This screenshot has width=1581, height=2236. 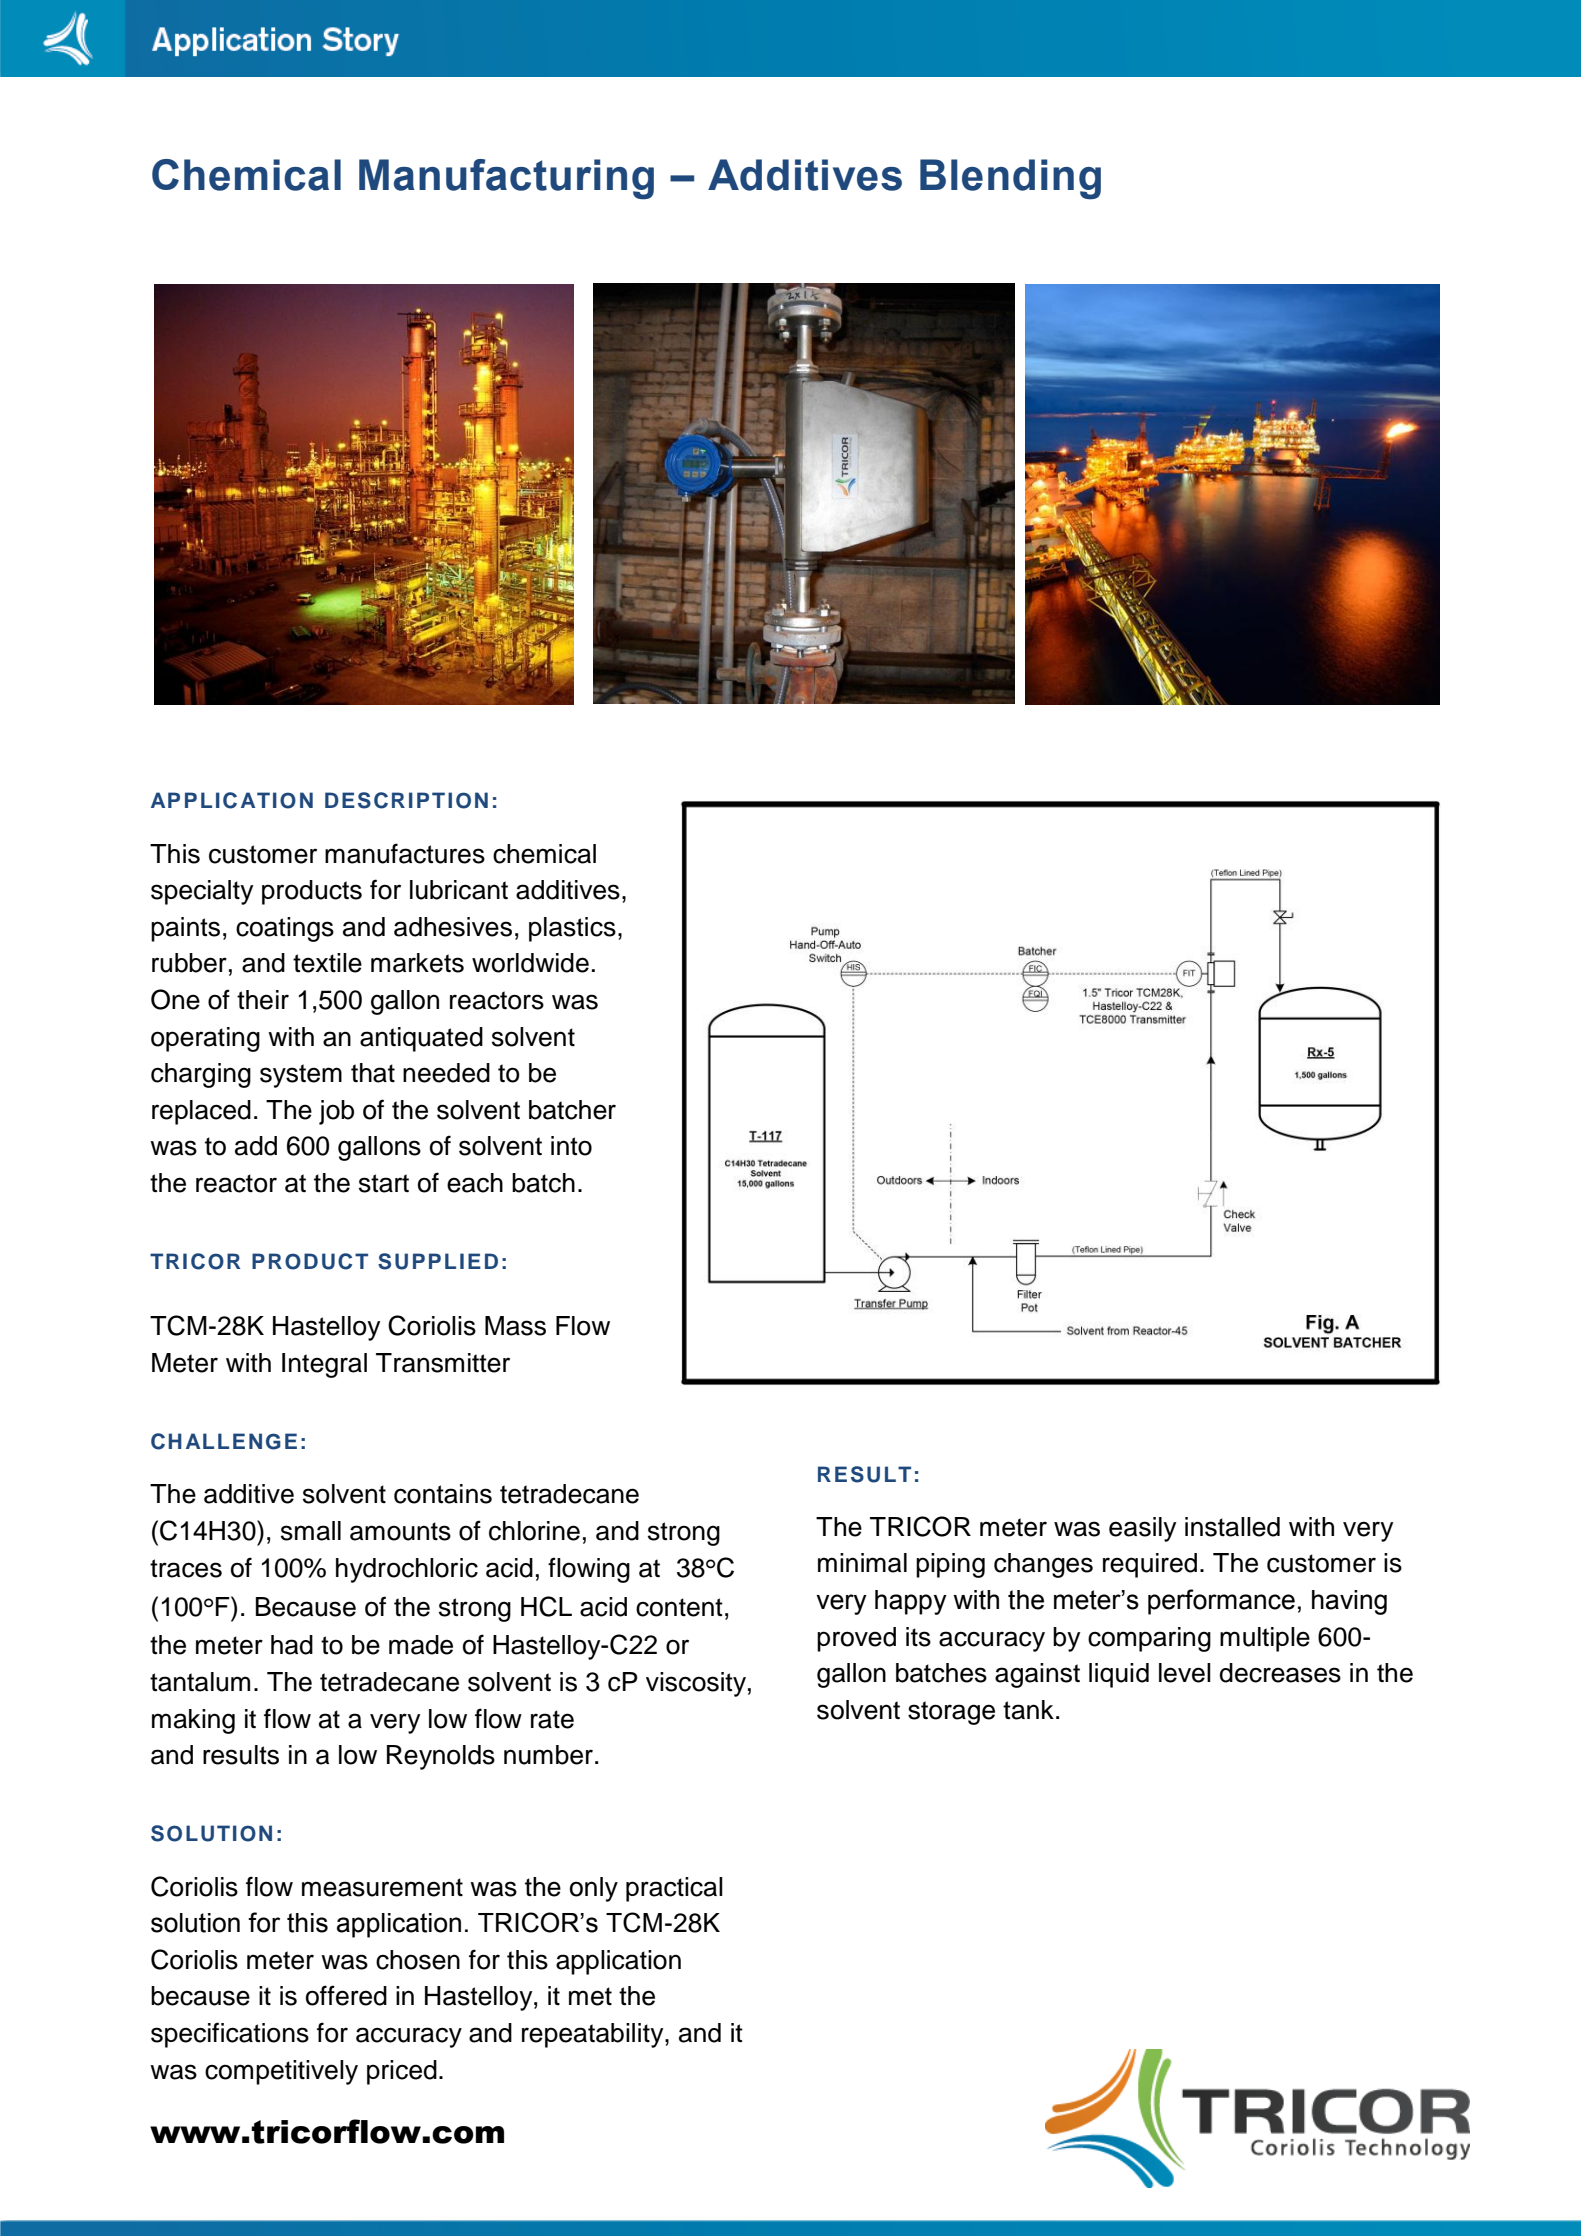 What do you see at coordinates (336, 1112) in the screenshot?
I see `job` at bounding box center [336, 1112].
